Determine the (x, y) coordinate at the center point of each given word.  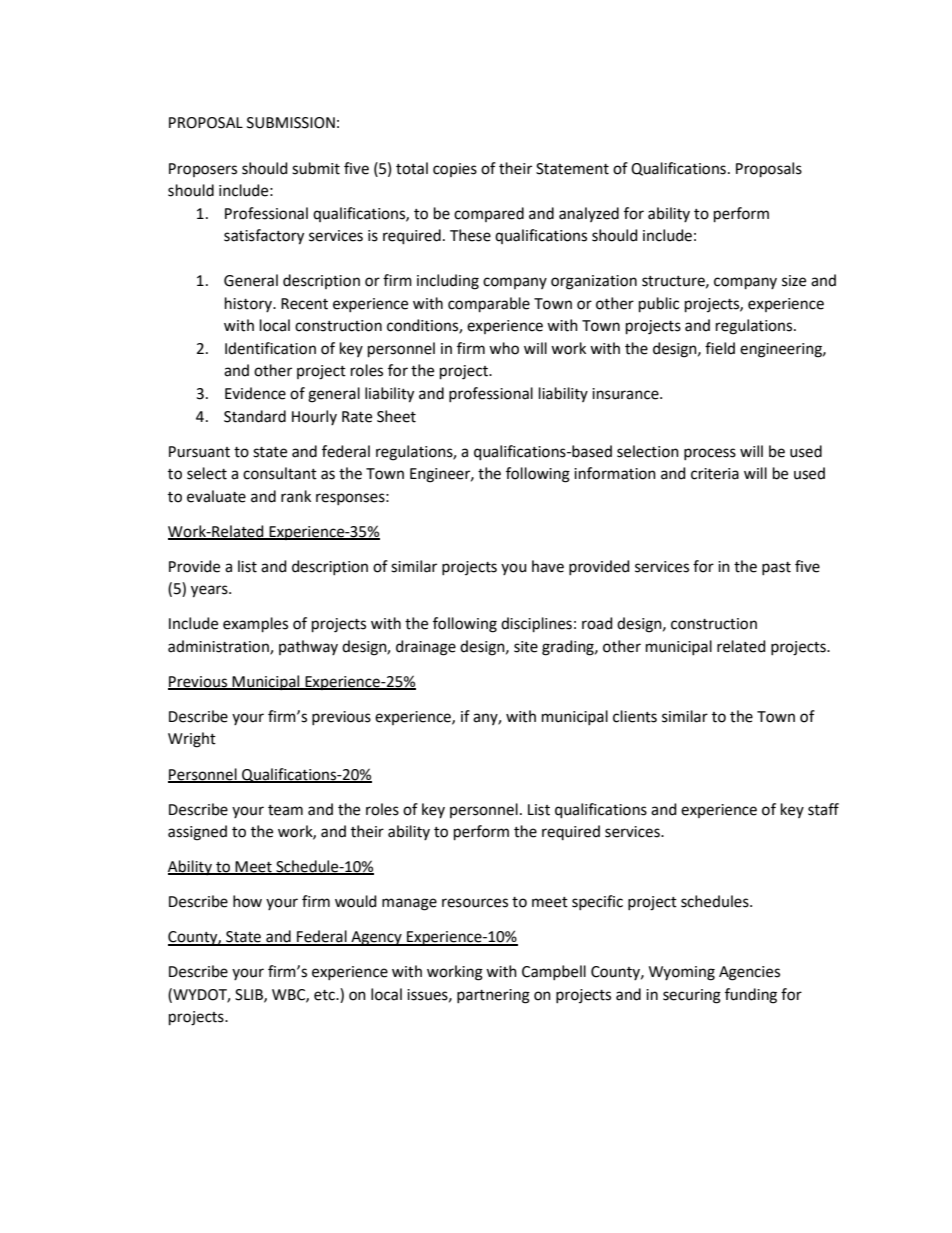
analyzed (589, 214)
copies (455, 170)
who (504, 348)
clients (635, 716)
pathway (308, 647)
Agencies (749, 973)
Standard (255, 416)
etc (325, 995)
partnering (493, 996)
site (526, 647)
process (710, 454)
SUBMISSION (291, 123)
